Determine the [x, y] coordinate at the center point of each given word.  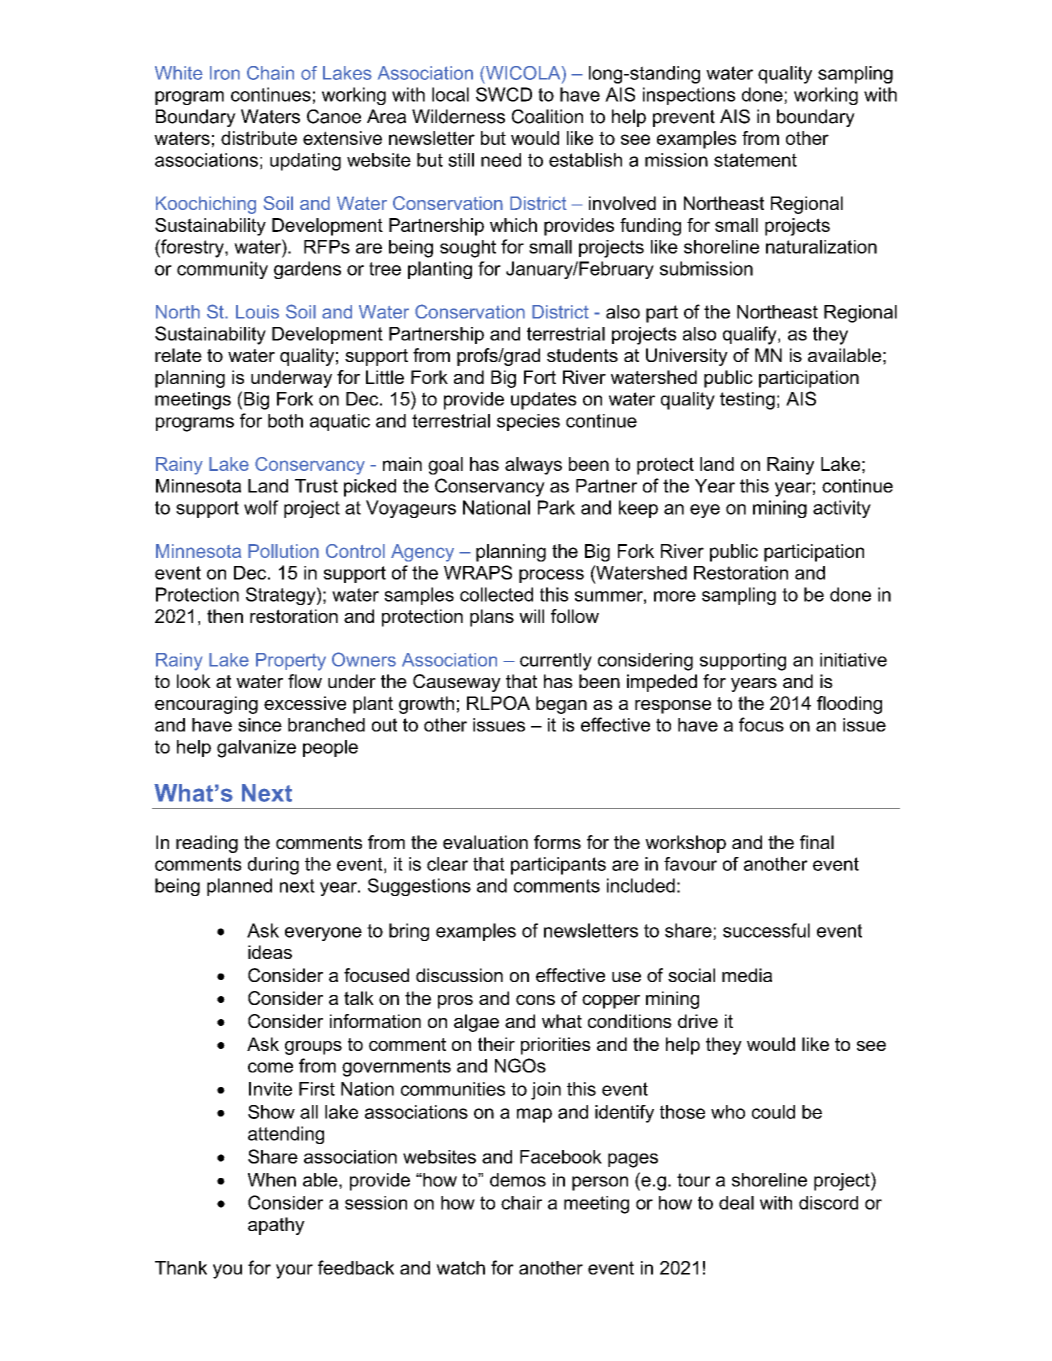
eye [705, 511]
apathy [276, 1226]
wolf [261, 507]
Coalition [547, 116]
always [533, 466]
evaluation [485, 842]
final [817, 842]
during [273, 866]
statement [755, 160]
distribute [259, 138]
